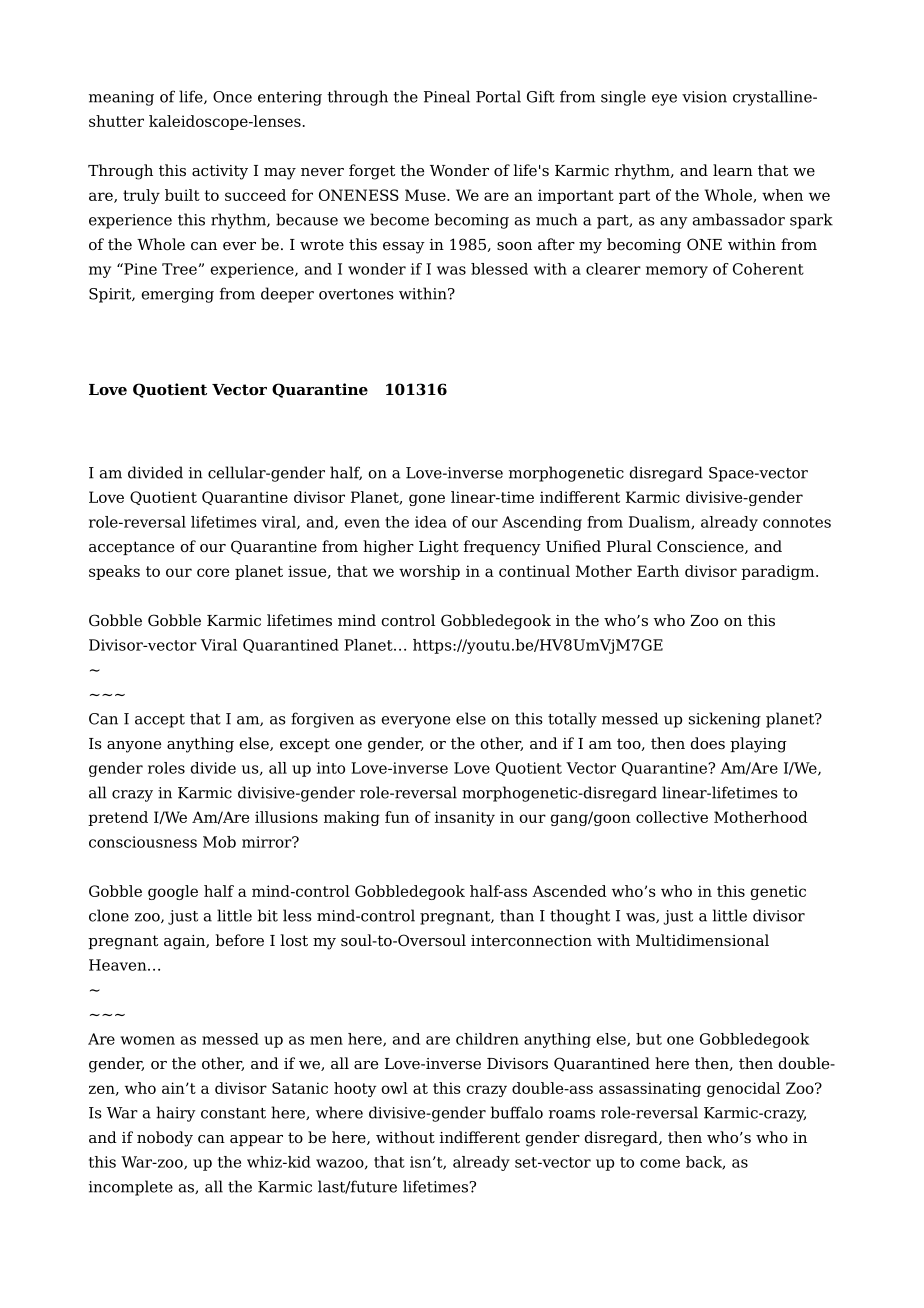 The image size is (924, 1308). What do you see at coordinates (498, 96) in the screenshot?
I see `Portal` at bounding box center [498, 96].
